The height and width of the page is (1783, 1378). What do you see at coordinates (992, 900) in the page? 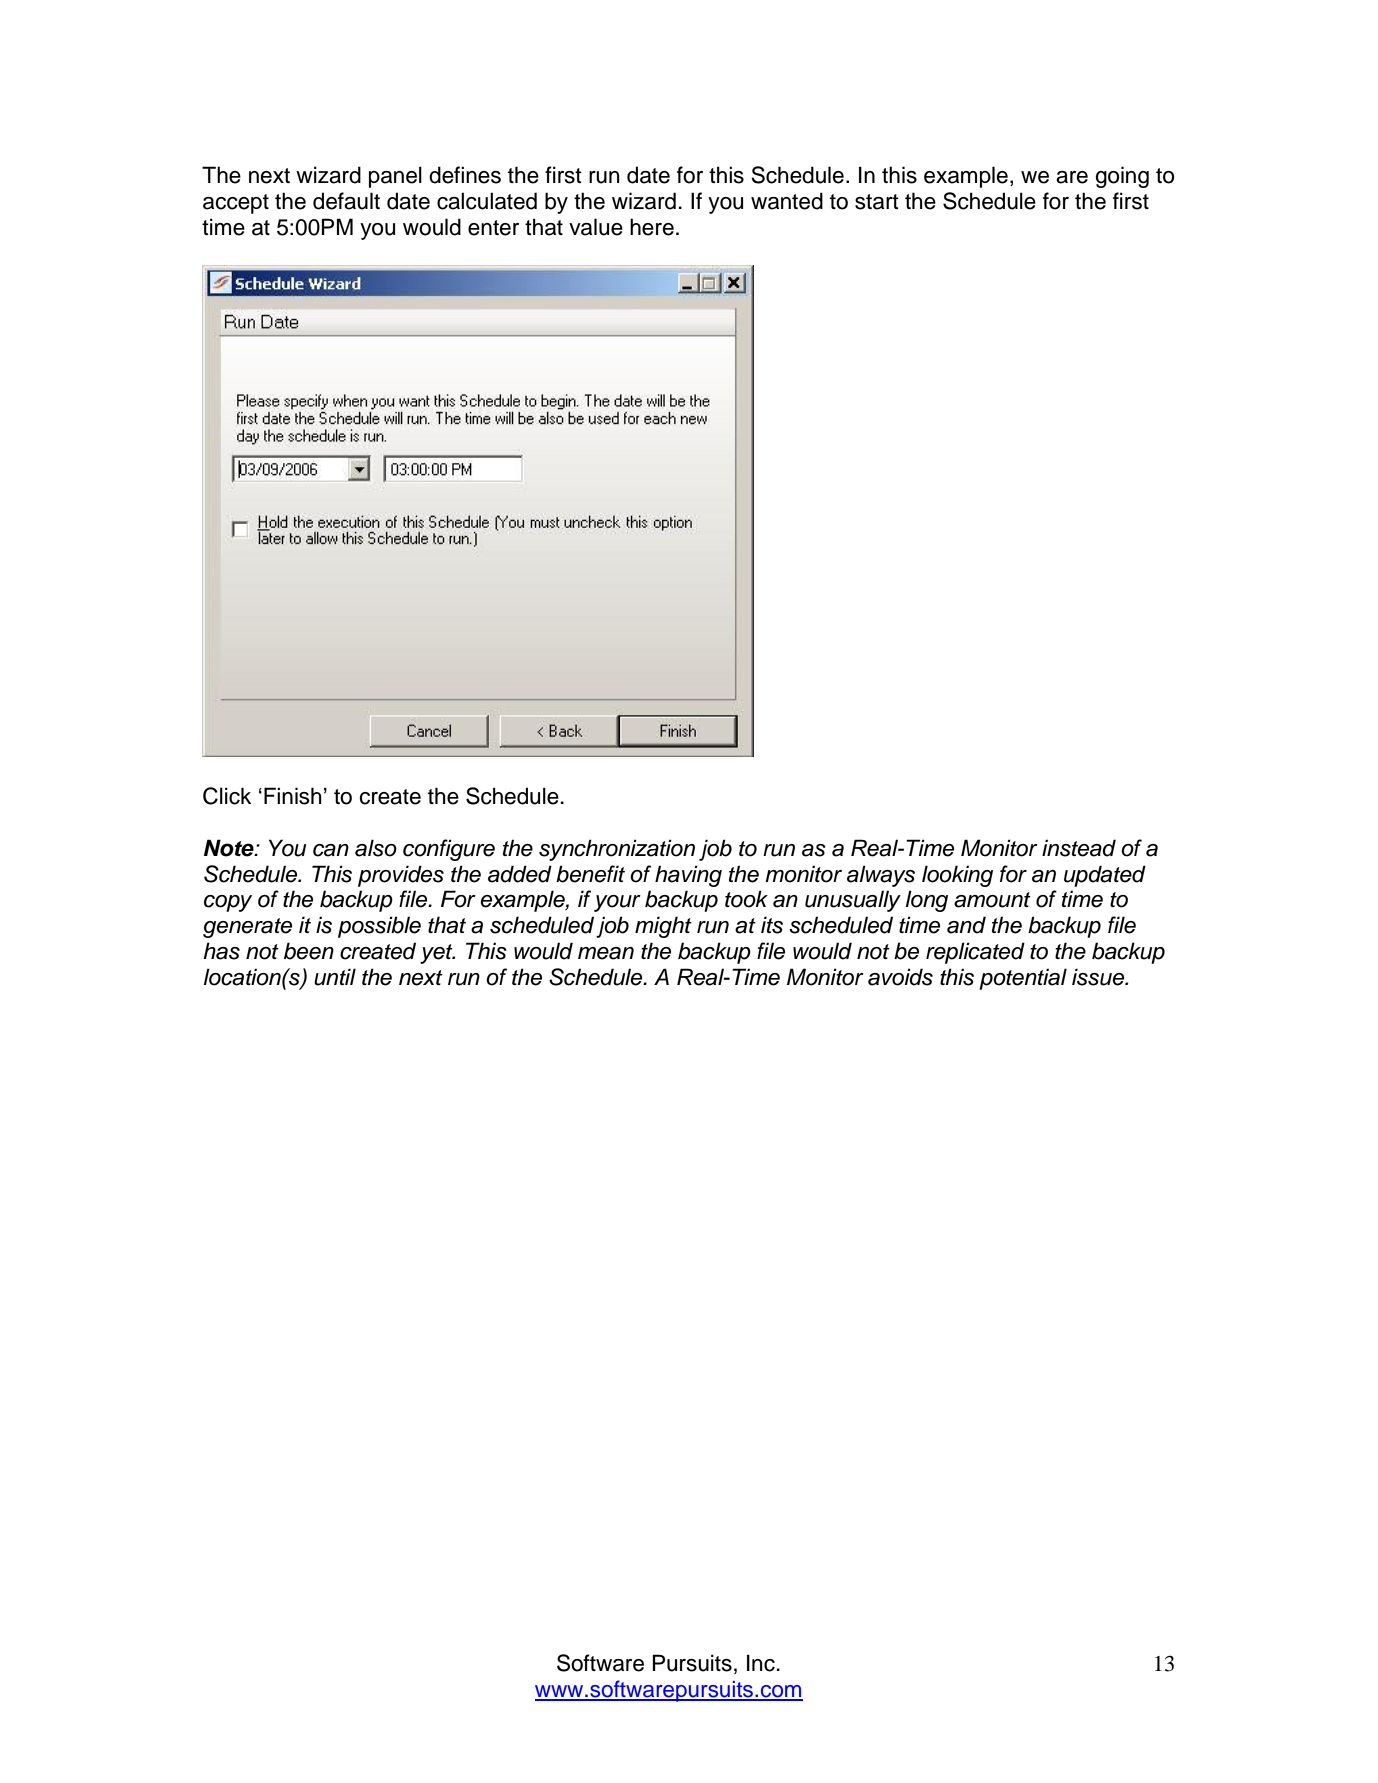
I see `amount` at bounding box center [992, 900].
